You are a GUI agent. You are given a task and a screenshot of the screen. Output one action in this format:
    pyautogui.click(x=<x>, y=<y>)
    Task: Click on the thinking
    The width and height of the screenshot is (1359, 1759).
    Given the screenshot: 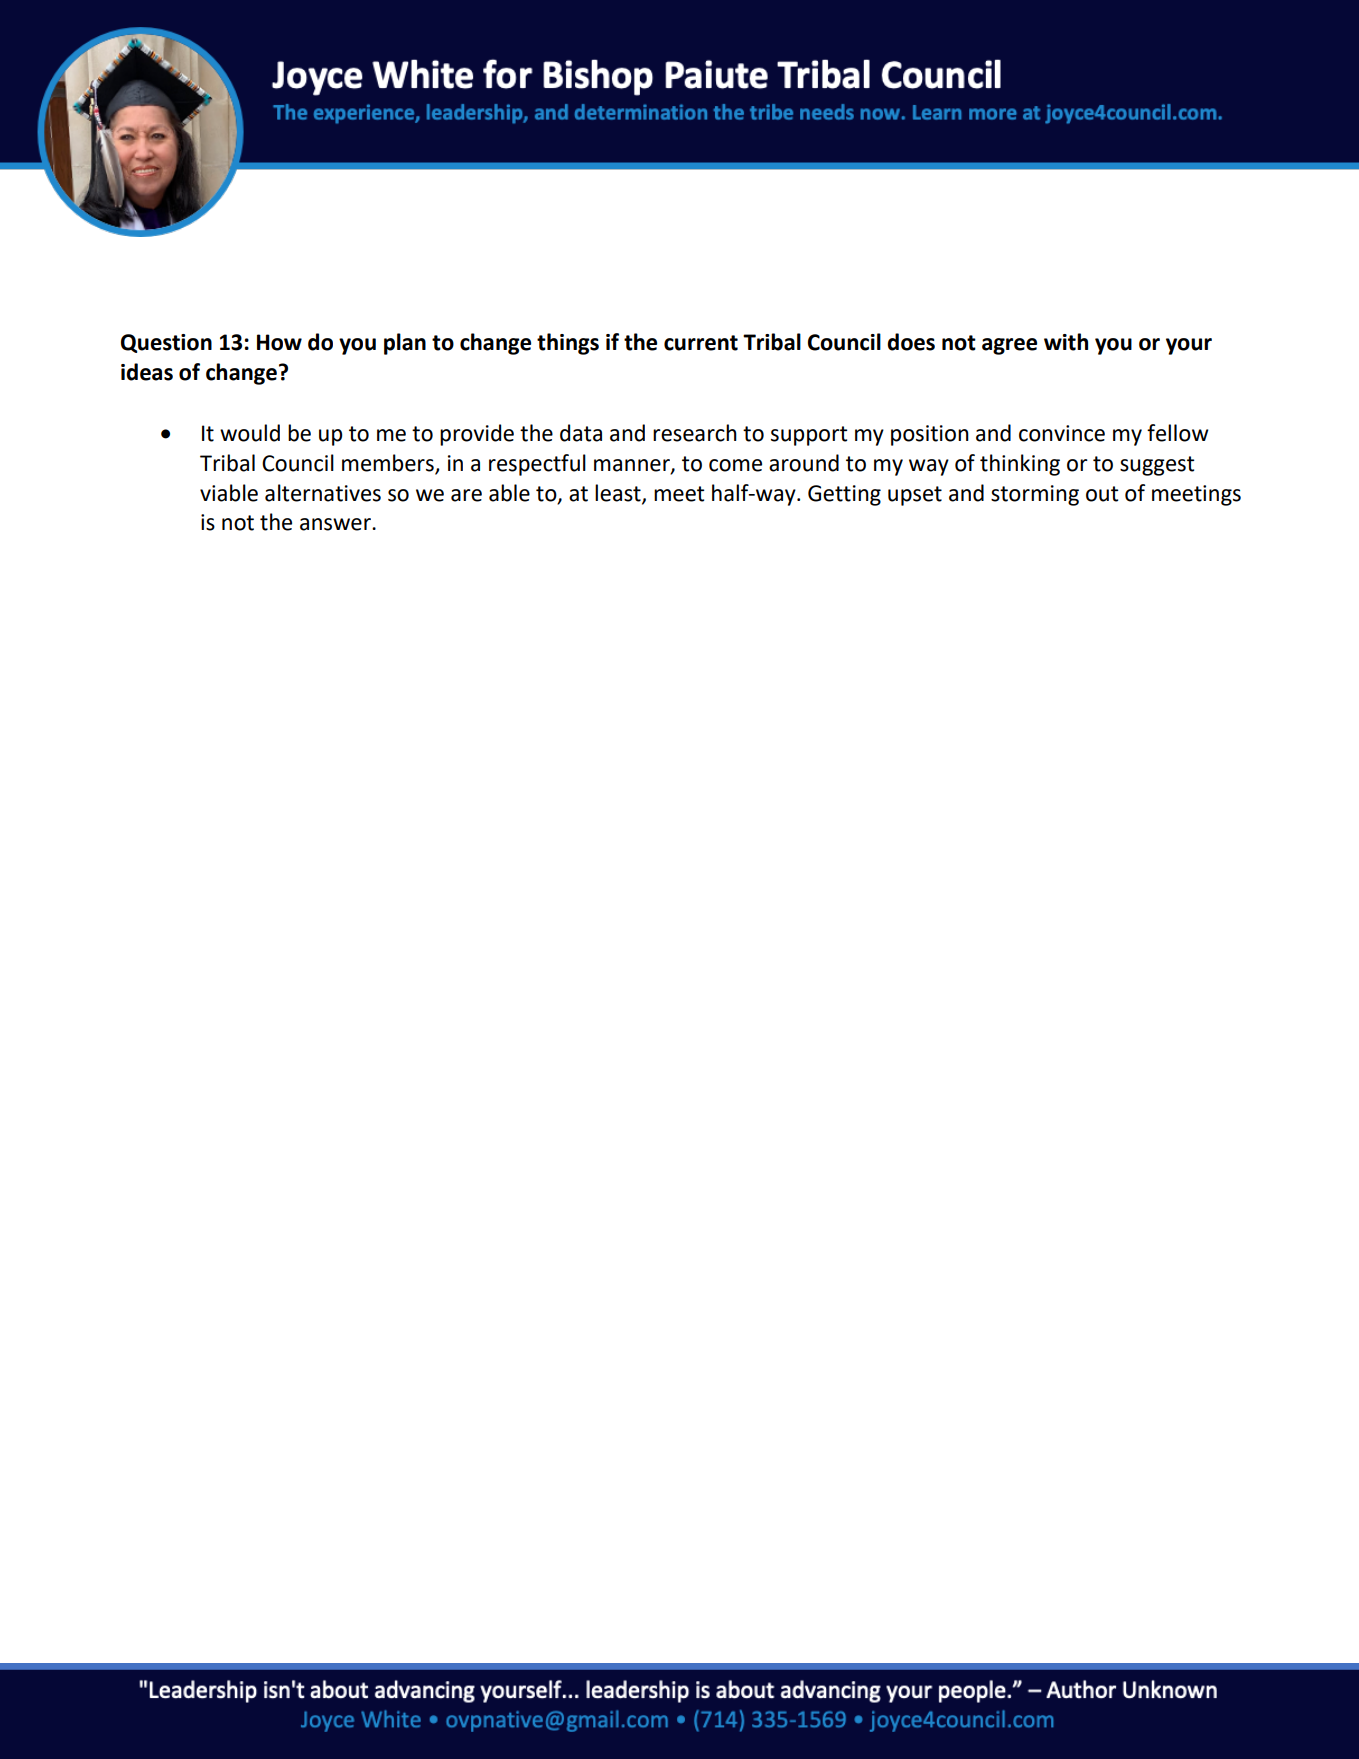 What is the action you would take?
    pyautogui.click(x=1020, y=465)
